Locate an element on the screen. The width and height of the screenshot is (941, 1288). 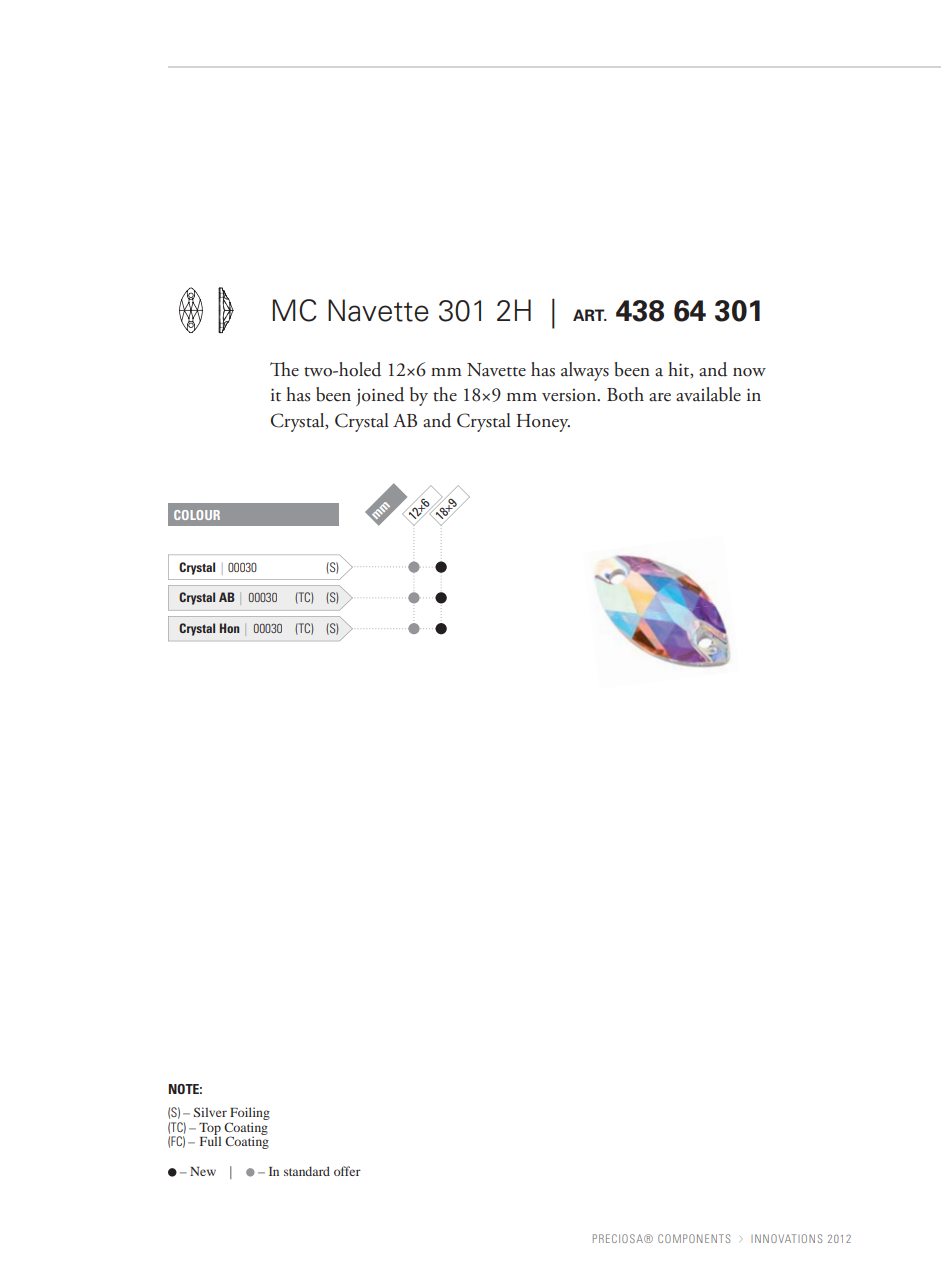
standard is located at coordinates (307, 1171).
